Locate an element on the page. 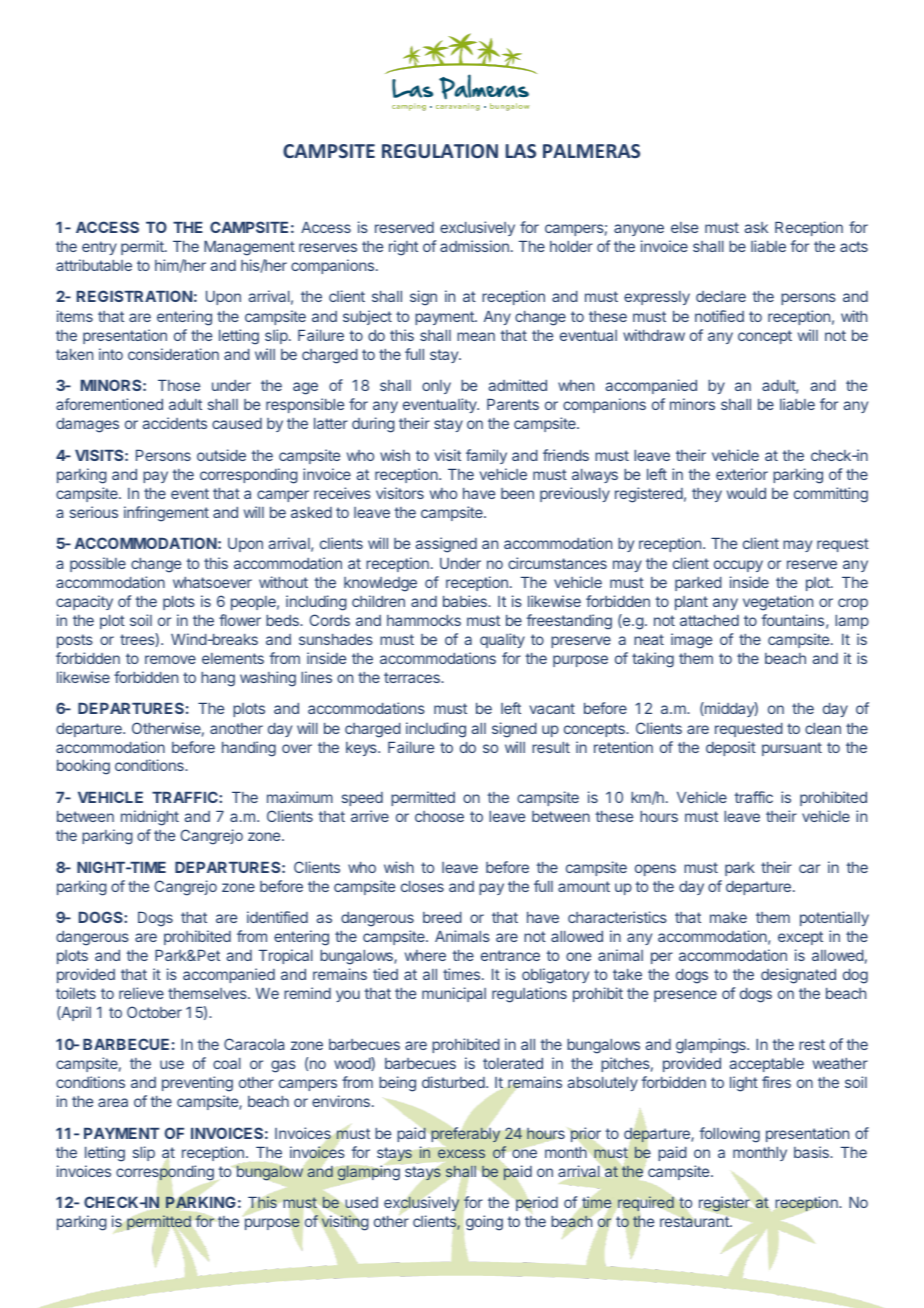 The image size is (924, 1308). remove is located at coordinates (170, 659).
